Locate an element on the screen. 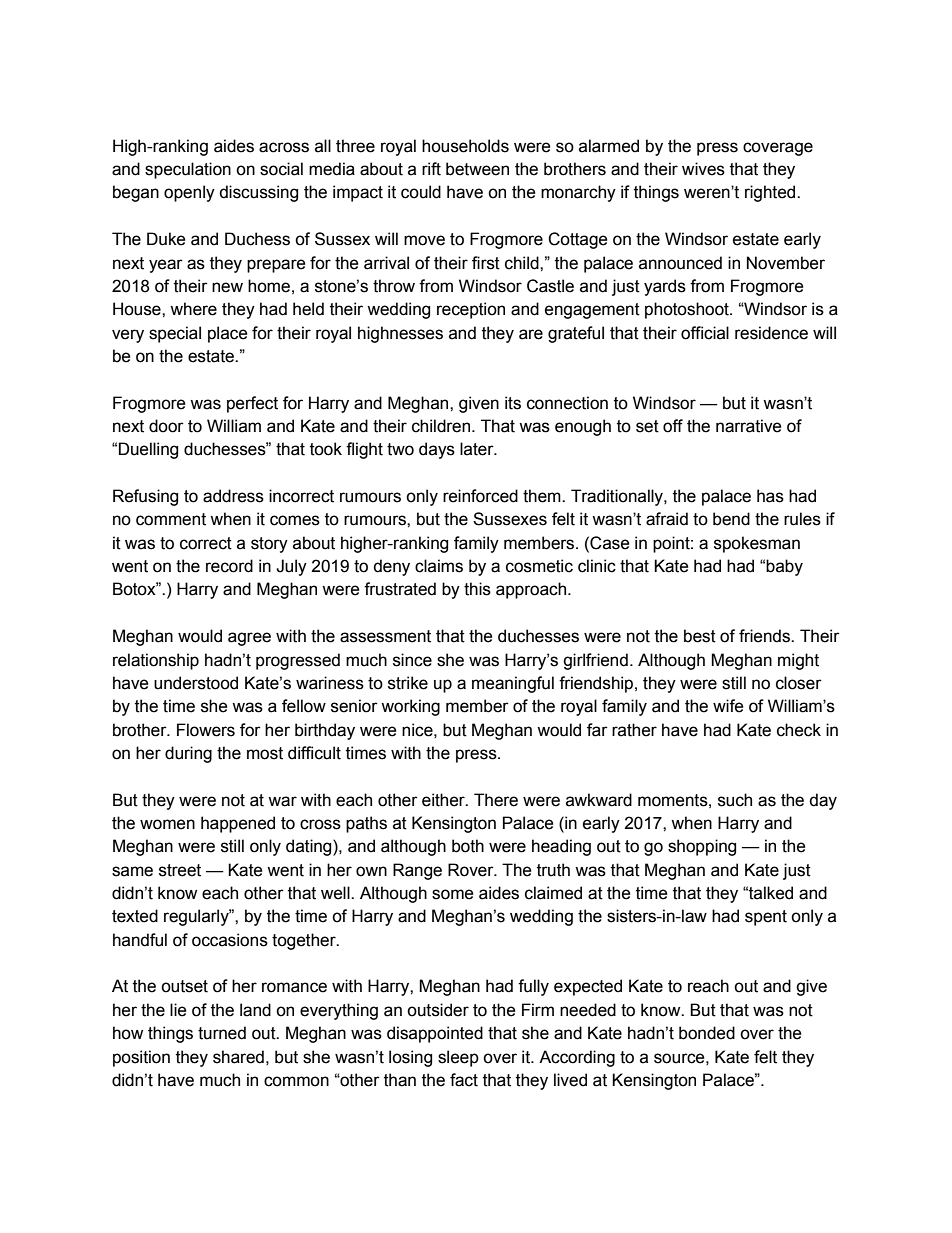  between is located at coordinates (477, 169).
